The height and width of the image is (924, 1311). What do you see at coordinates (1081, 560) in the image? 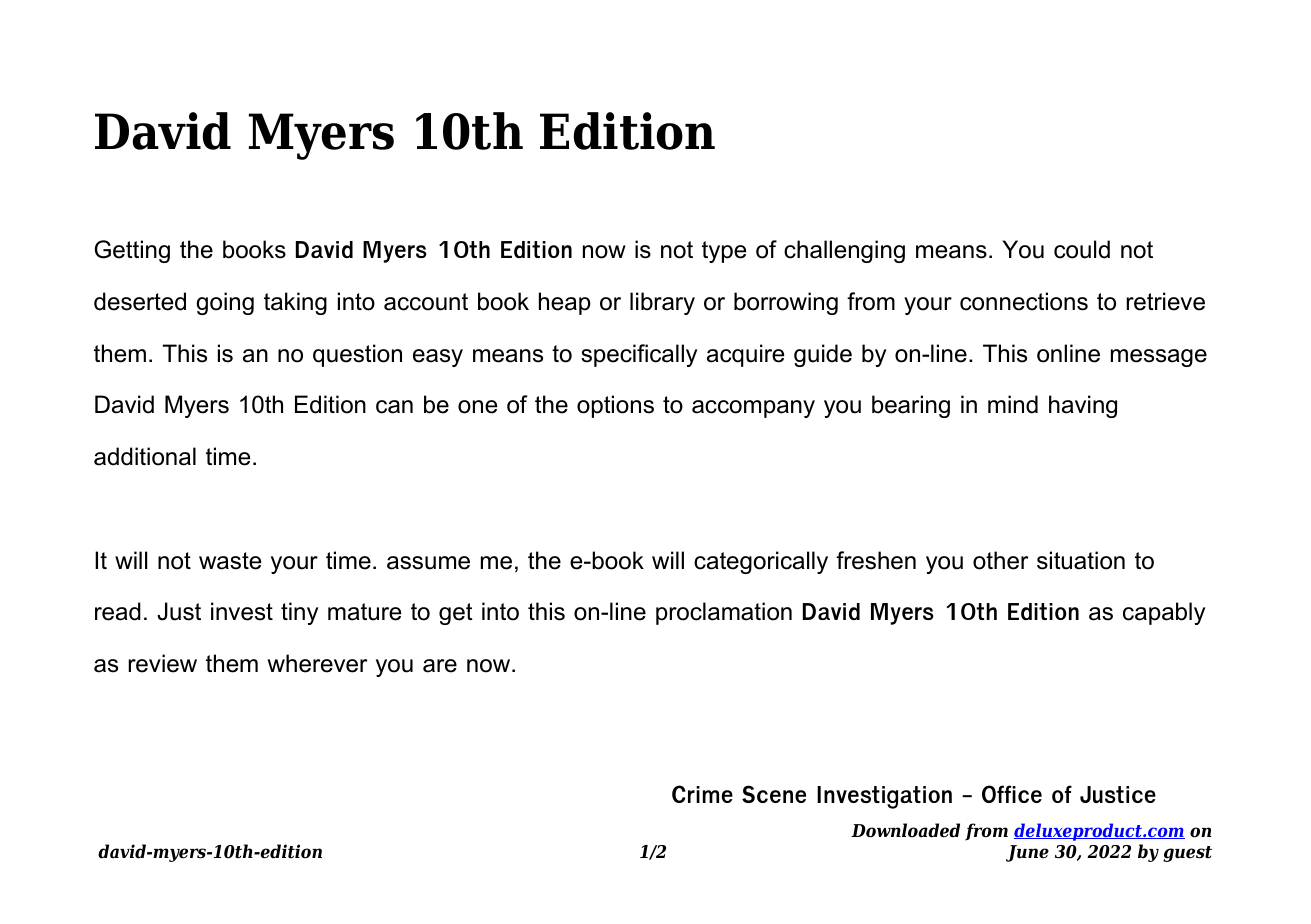
I see `situation` at bounding box center [1081, 560].
